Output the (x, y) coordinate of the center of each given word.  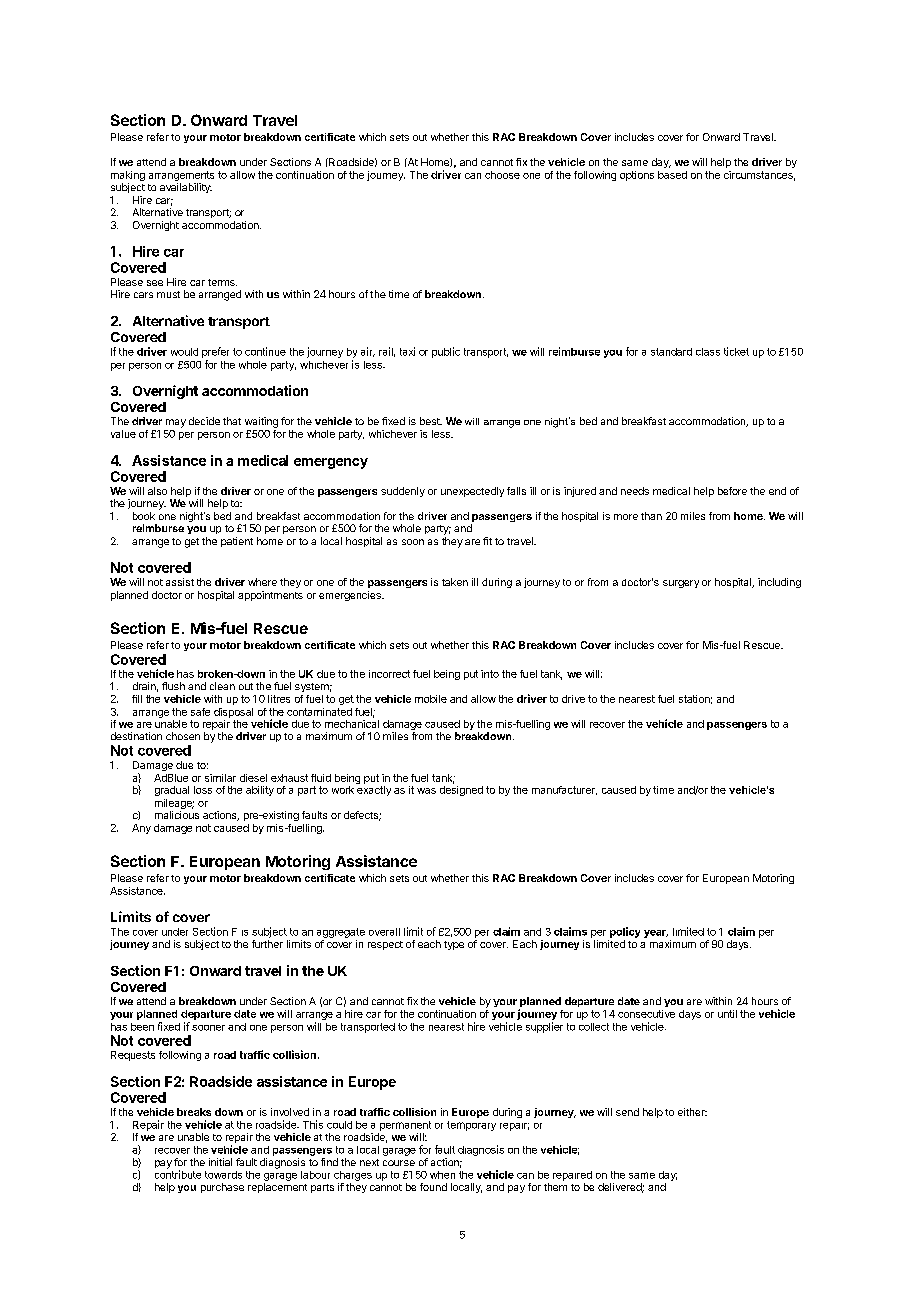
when (442, 1175)
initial (220, 1162)
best (431, 421)
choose (502, 175)
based (672, 175)
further (267, 944)
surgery (681, 584)
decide (204, 421)
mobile (431, 699)
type (454, 945)
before (732, 491)
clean (222, 686)
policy (625, 932)
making (128, 176)
